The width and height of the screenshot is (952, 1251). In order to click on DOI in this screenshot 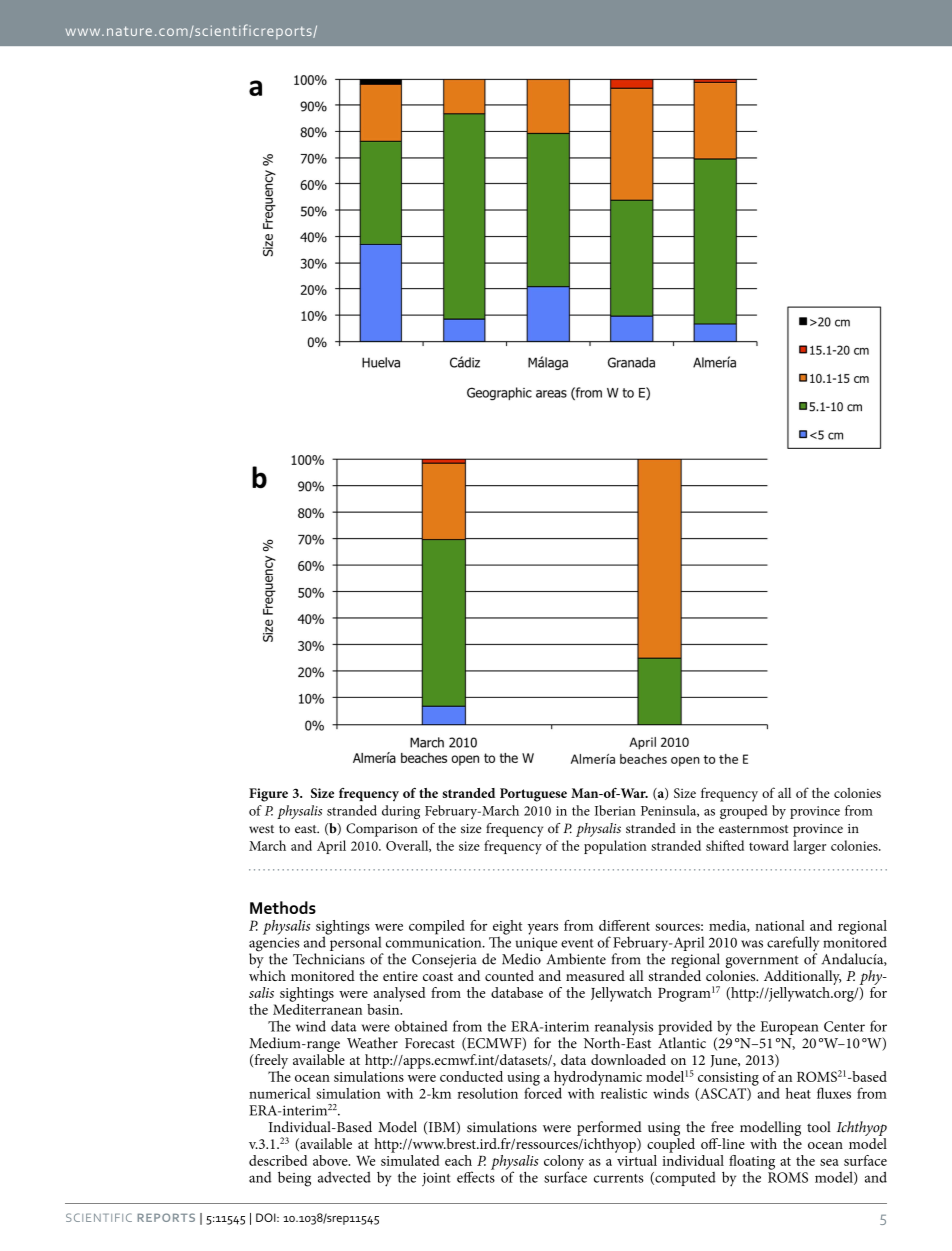, I will do `click(267, 1217)`.
